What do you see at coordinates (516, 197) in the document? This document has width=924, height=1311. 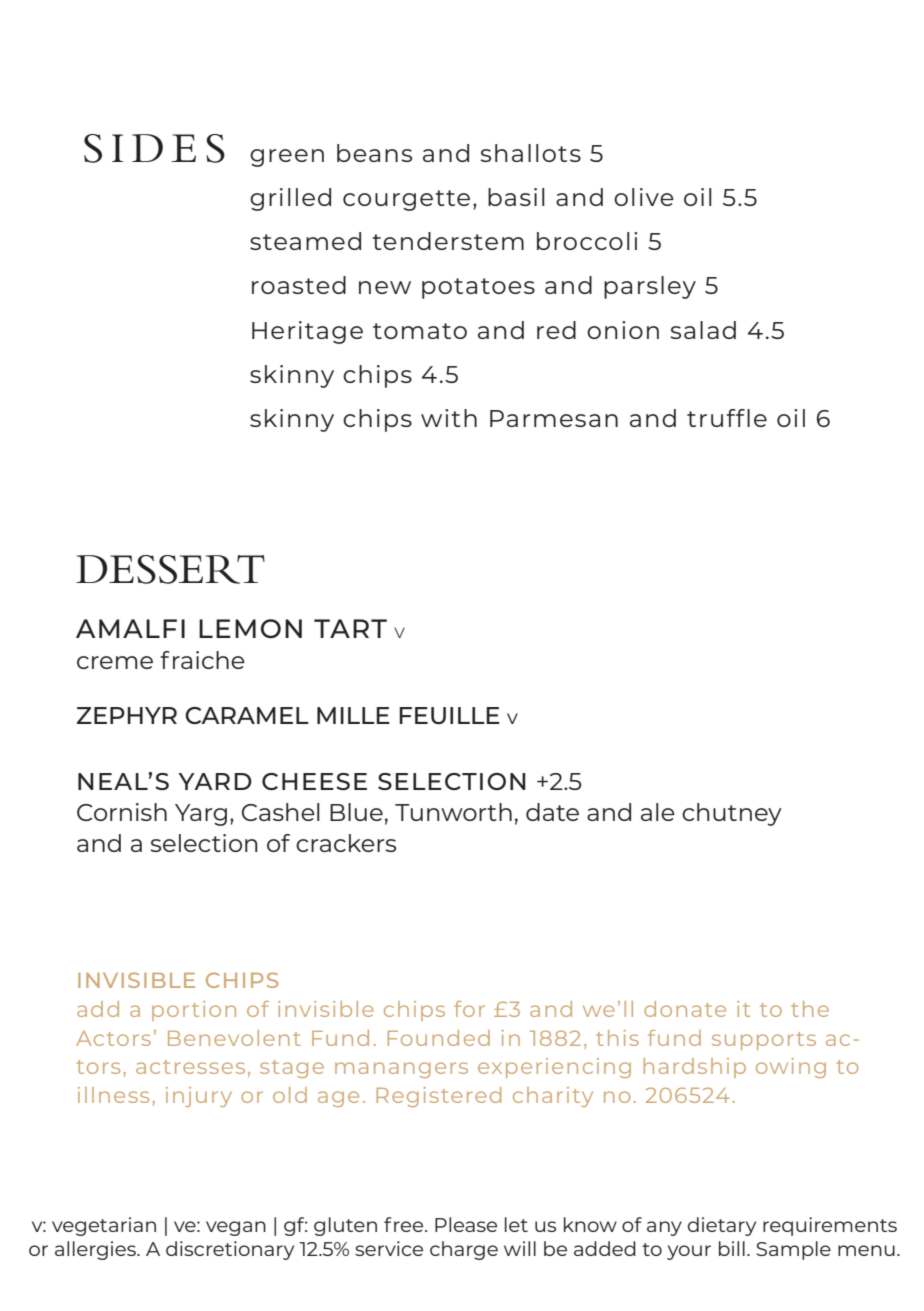 I see `basil` at bounding box center [516, 197].
